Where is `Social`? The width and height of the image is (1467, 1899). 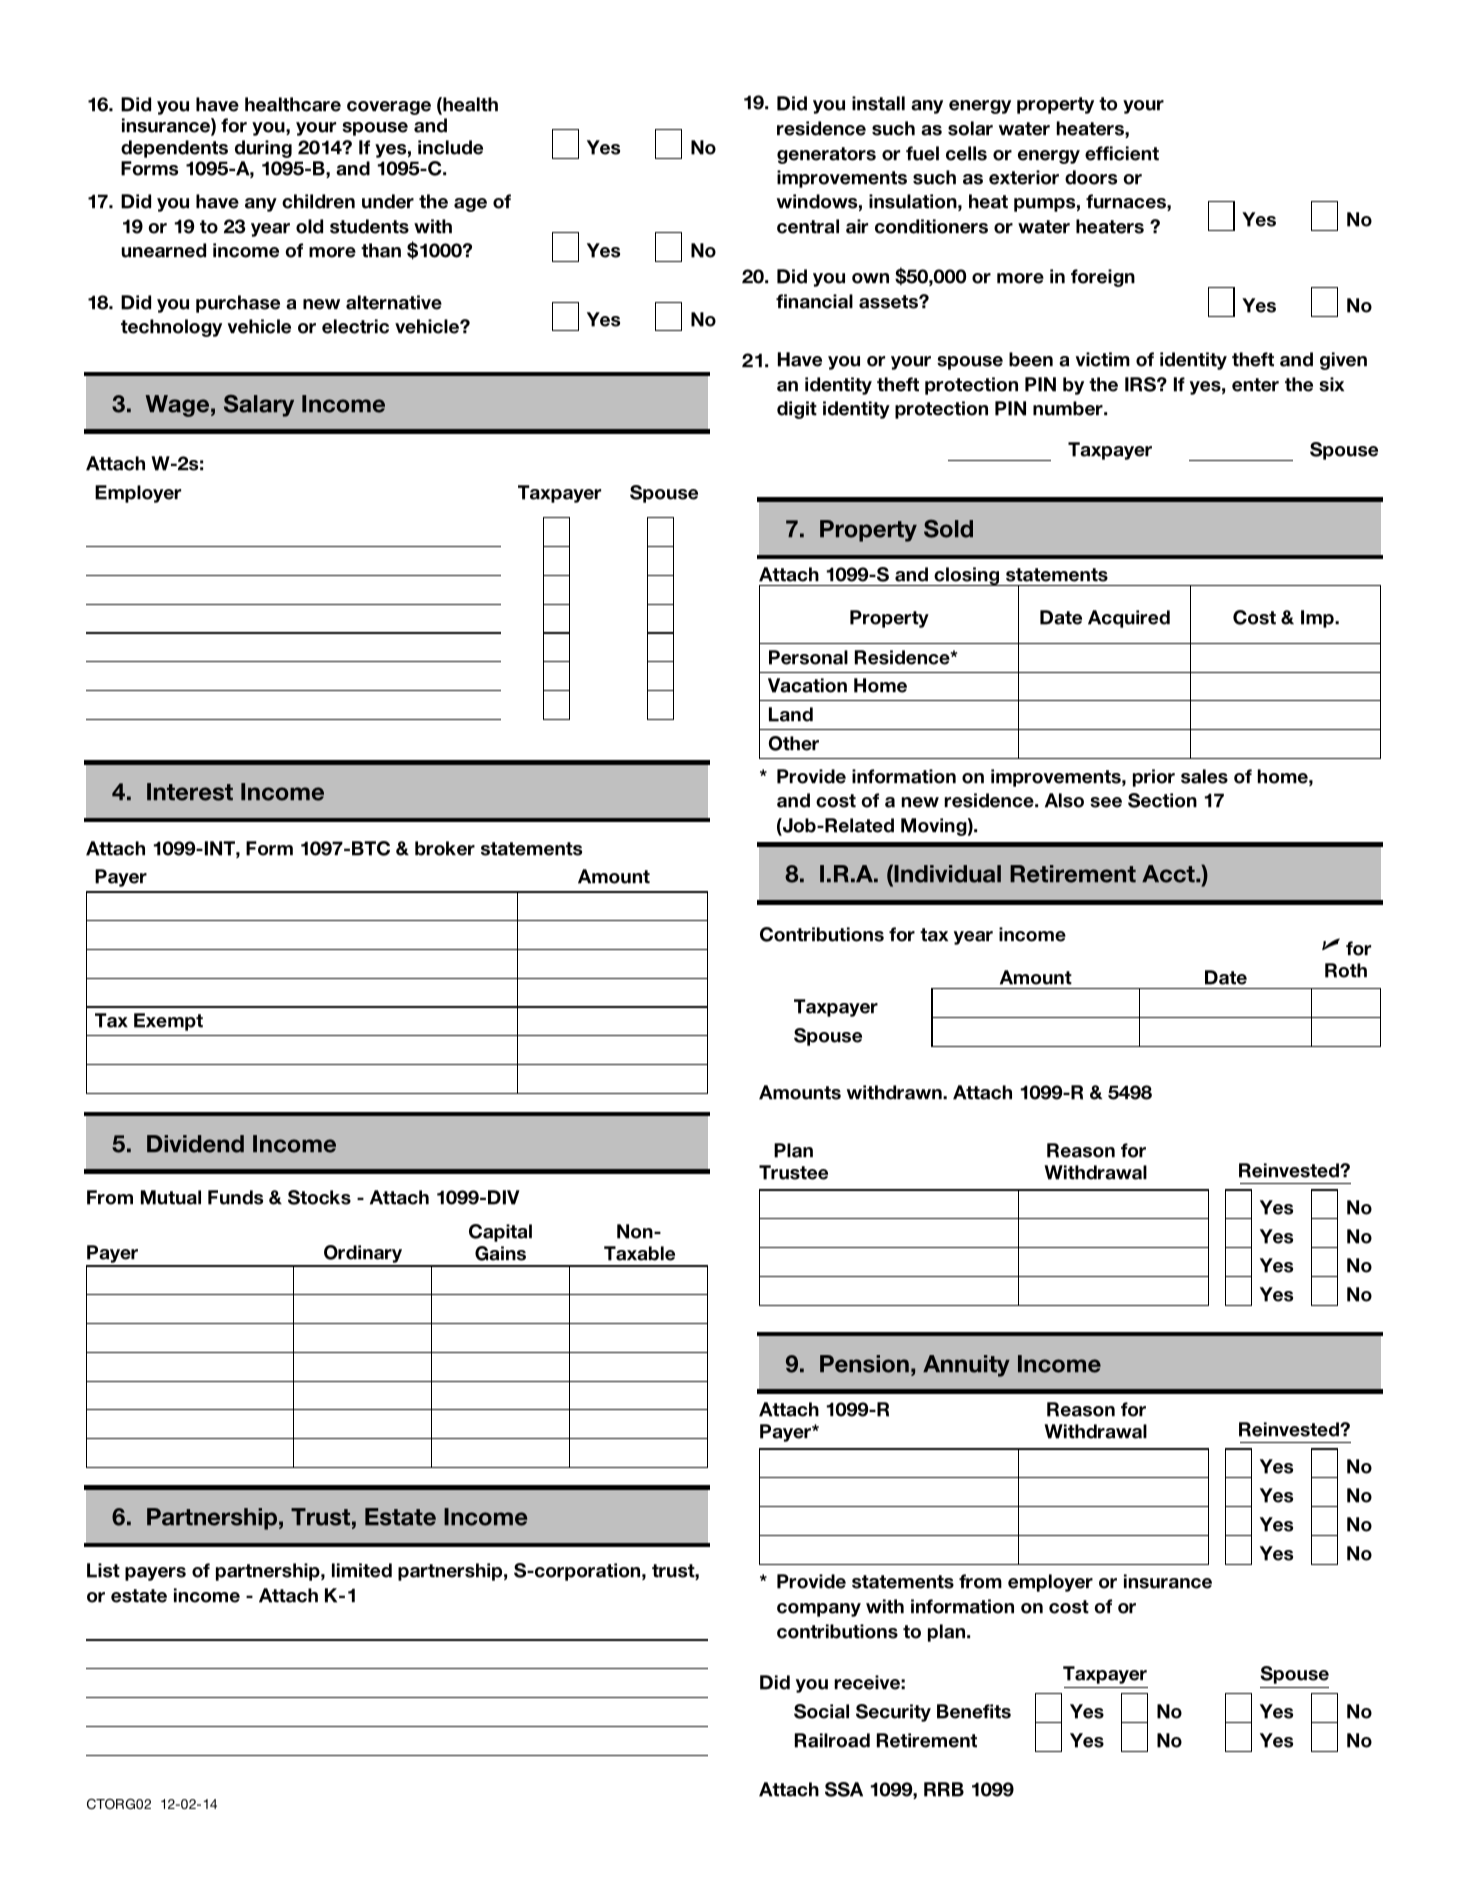
Social is located at coordinates (821, 1711).
